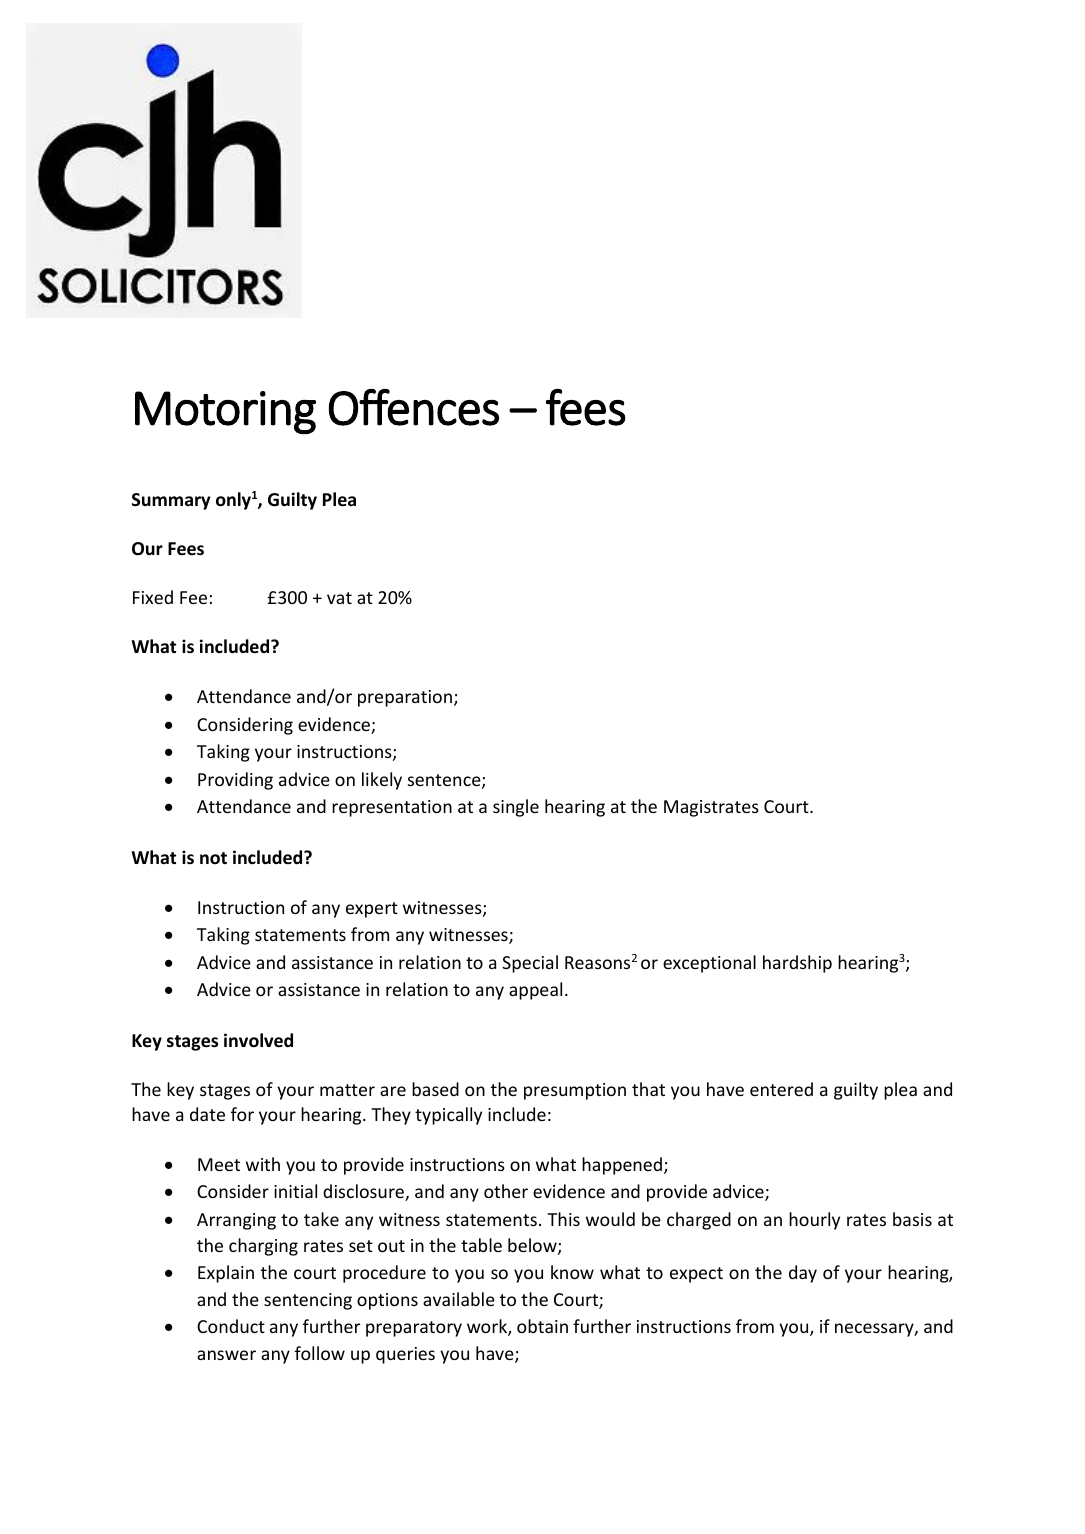 The image size is (1085, 1534). I want to click on hardship, so click(797, 964).
